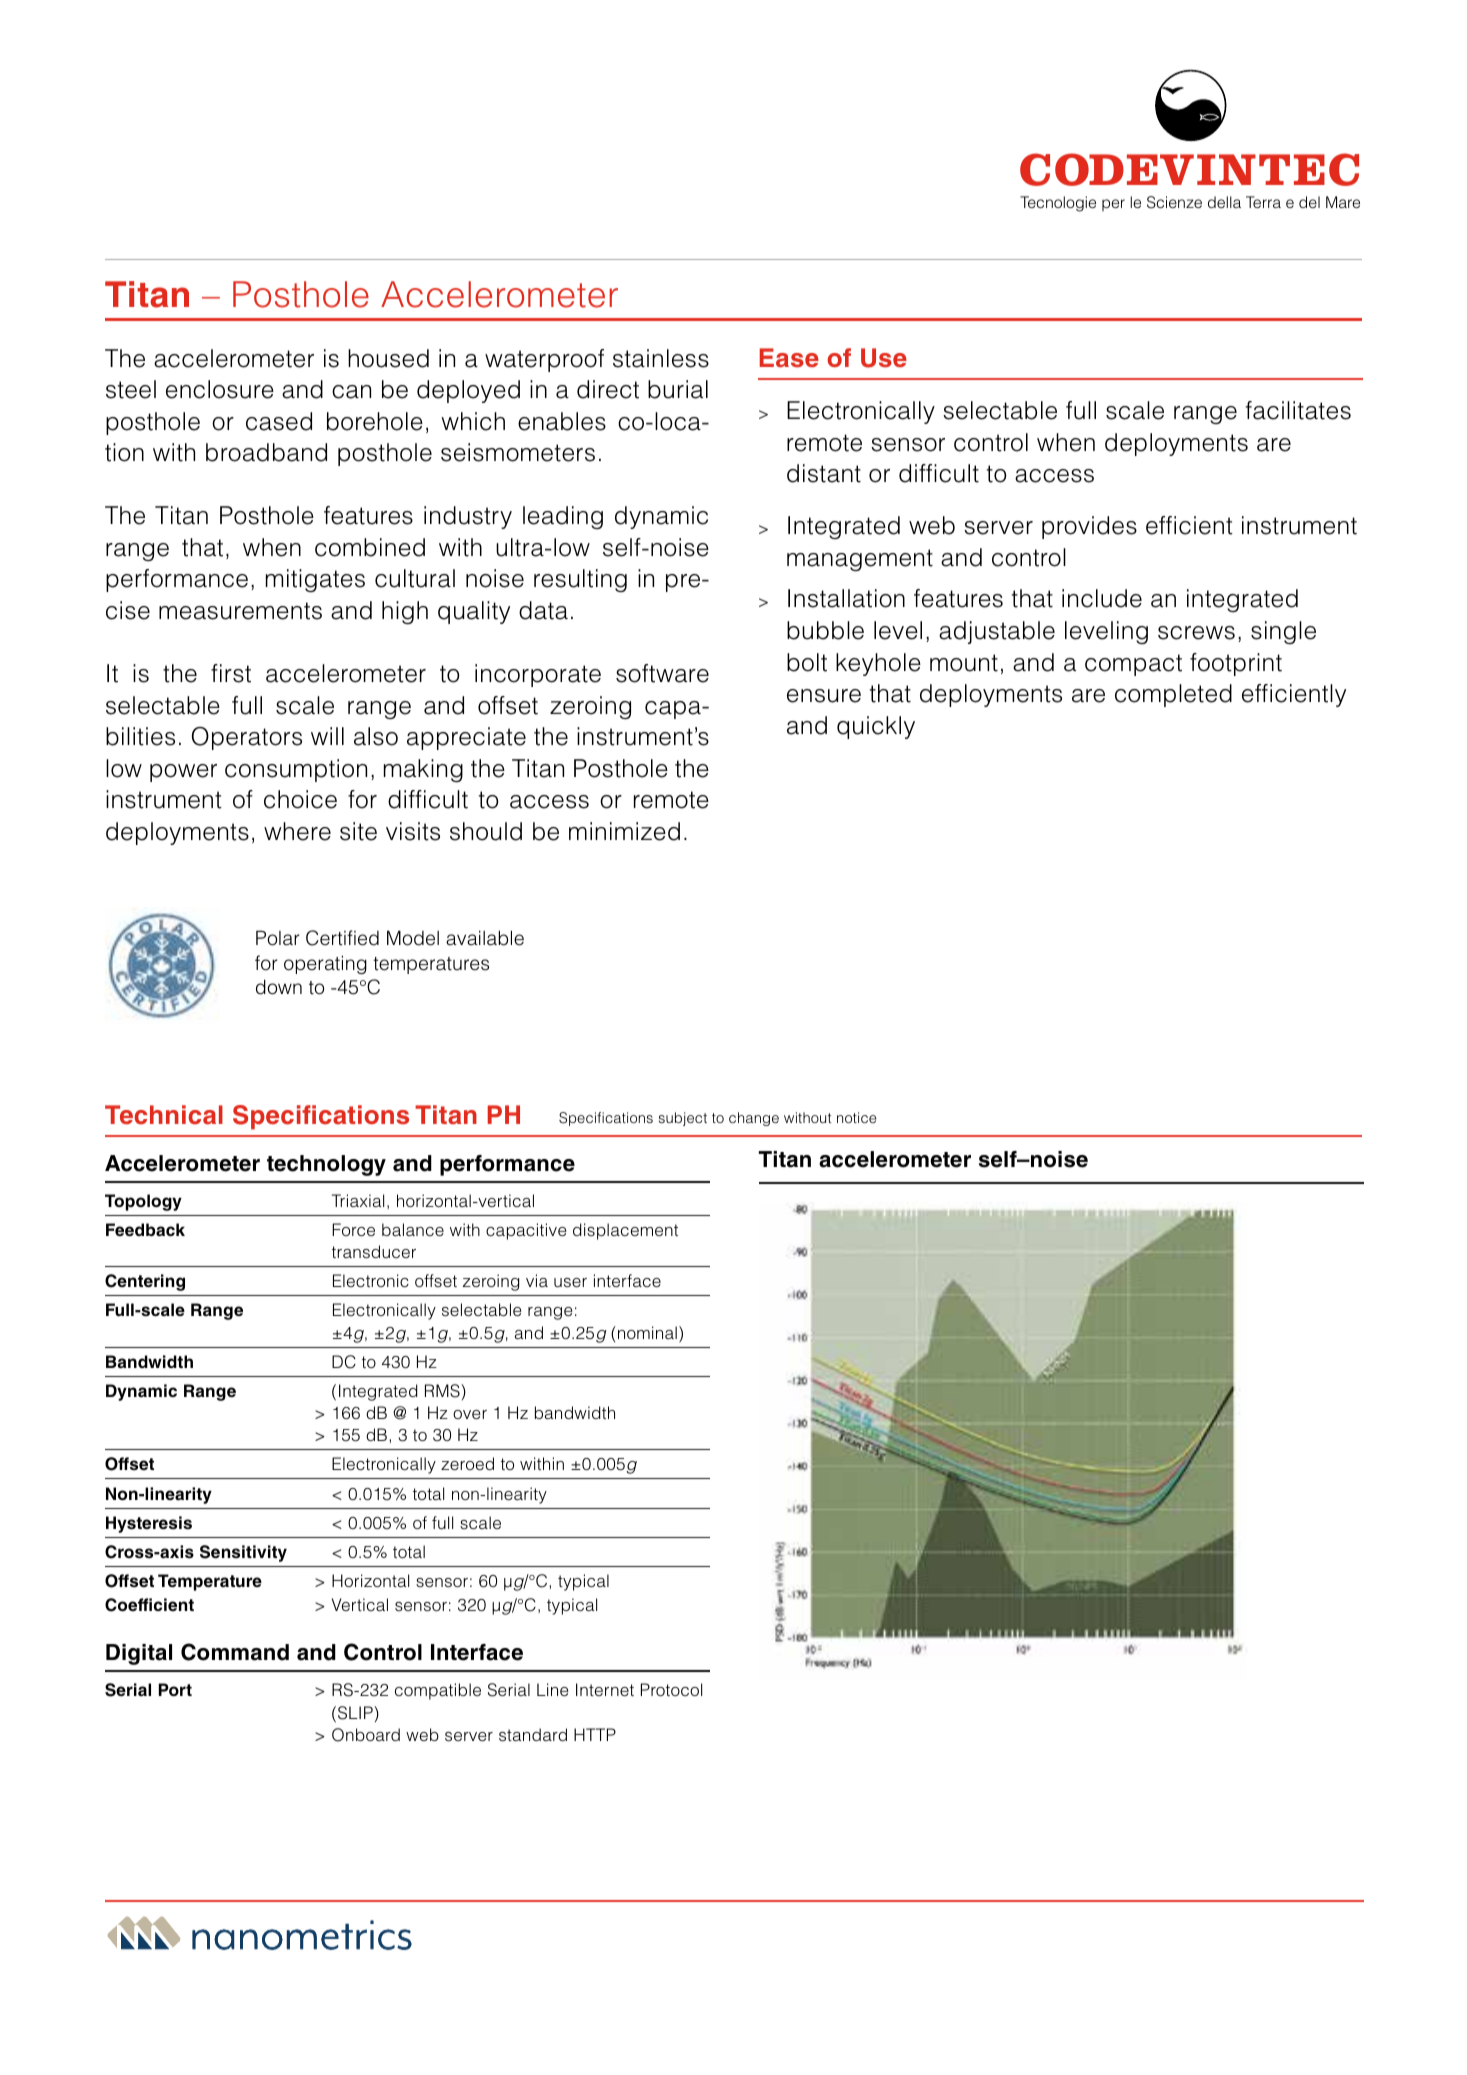 The height and width of the screenshot is (2075, 1467). Describe the element at coordinates (388, 358) in the screenshot. I see `housed` at that location.
